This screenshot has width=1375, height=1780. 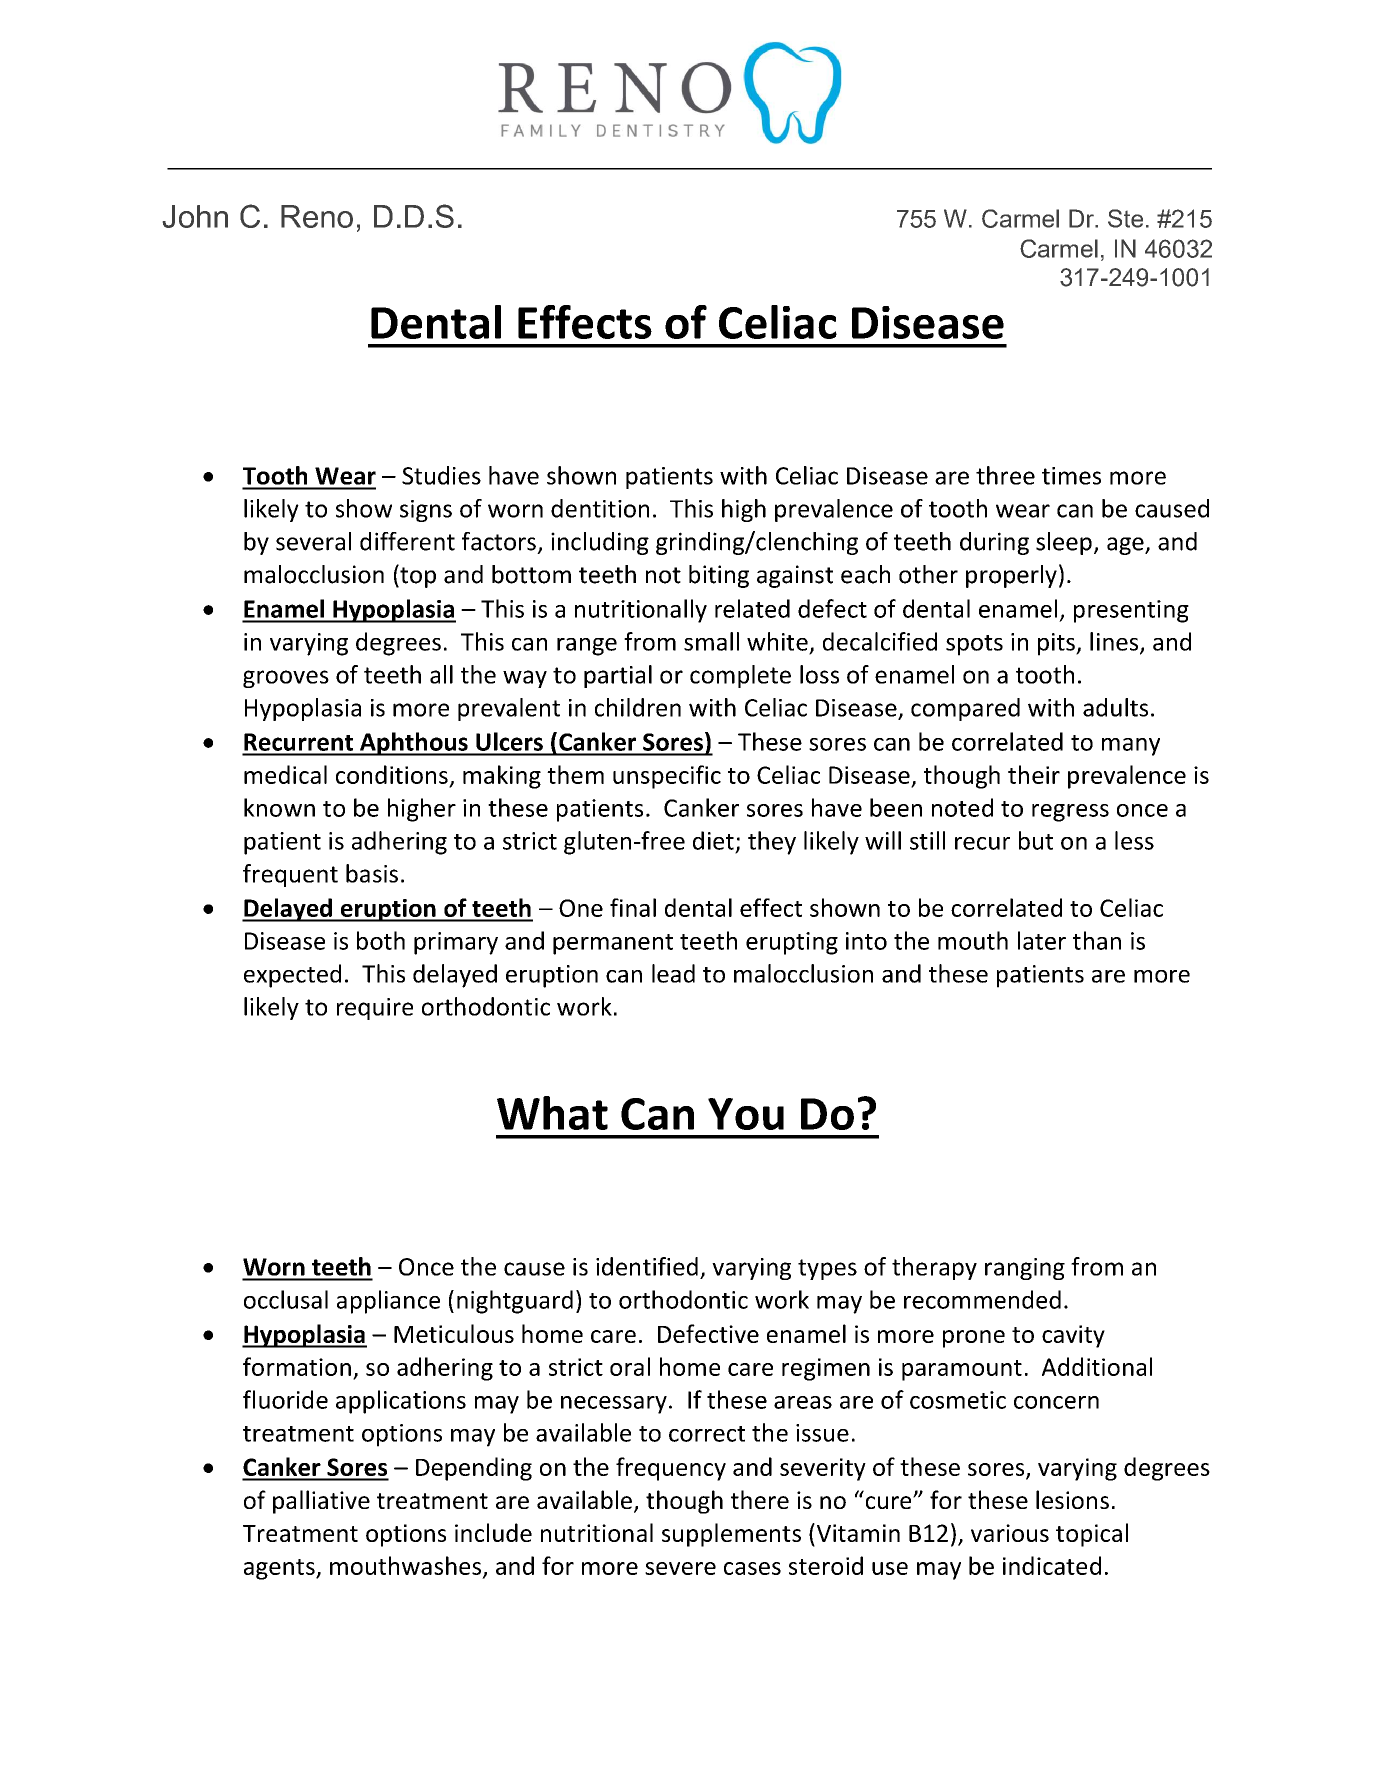 I want to click on Reno, so click(x=317, y=216).
